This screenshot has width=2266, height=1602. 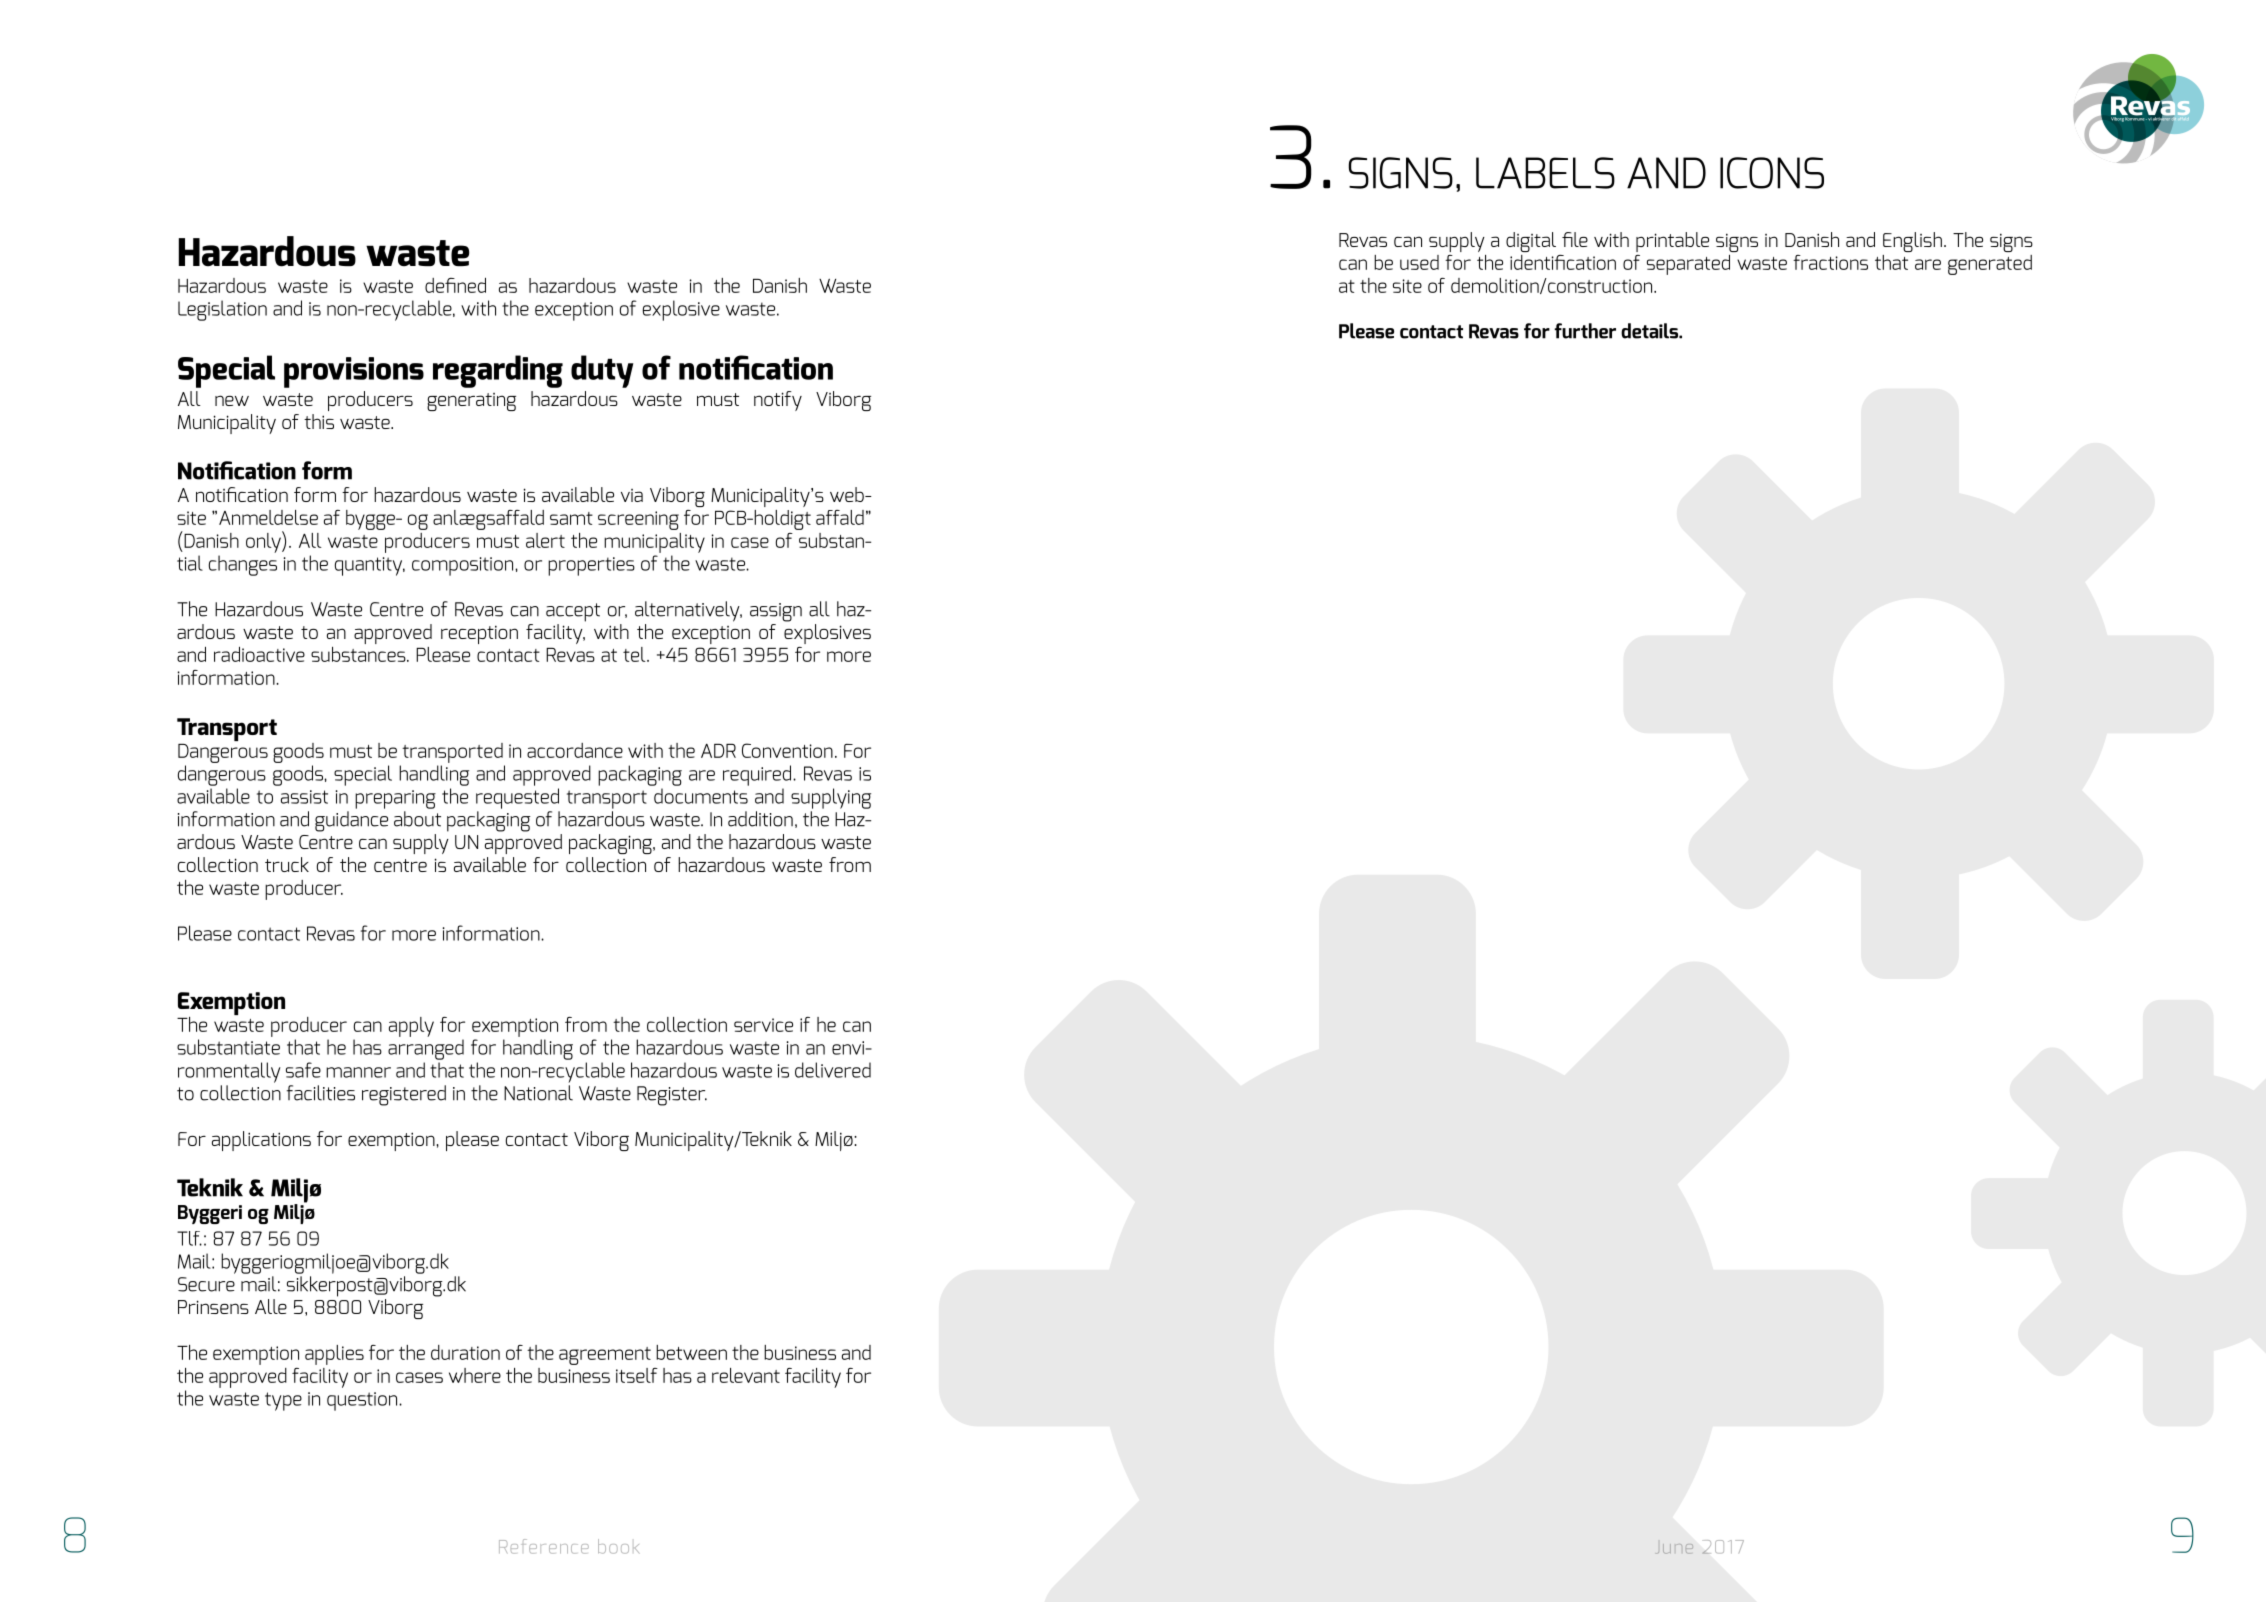 What do you see at coordinates (1772, 173) in the screenshot?
I see `ICONS` at bounding box center [1772, 173].
